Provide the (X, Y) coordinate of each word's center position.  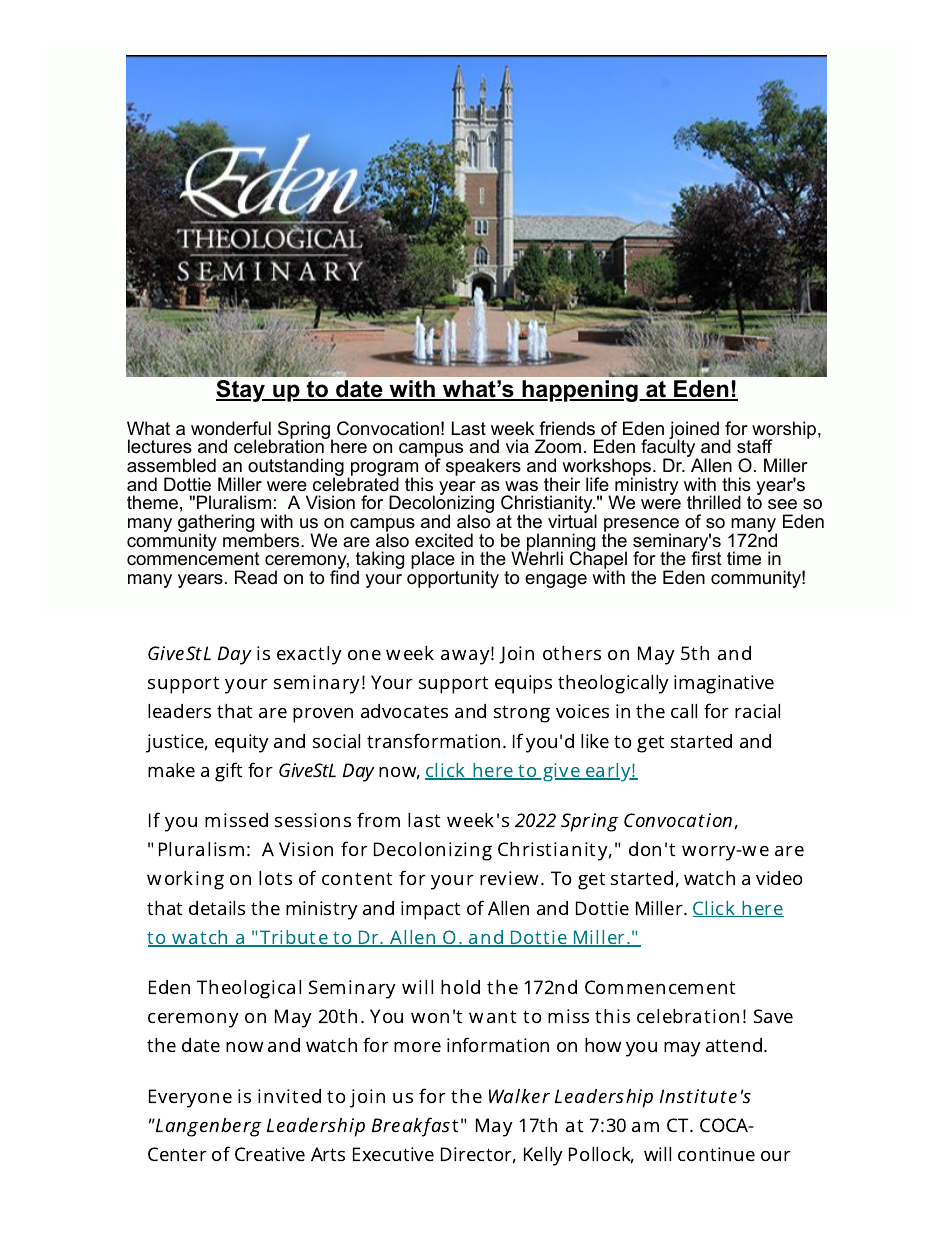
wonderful (231, 428)
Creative (270, 1154)
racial (757, 711)
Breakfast (415, 1127)
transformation (433, 740)
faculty (669, 449)
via (517, 446)
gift (228, 772)
